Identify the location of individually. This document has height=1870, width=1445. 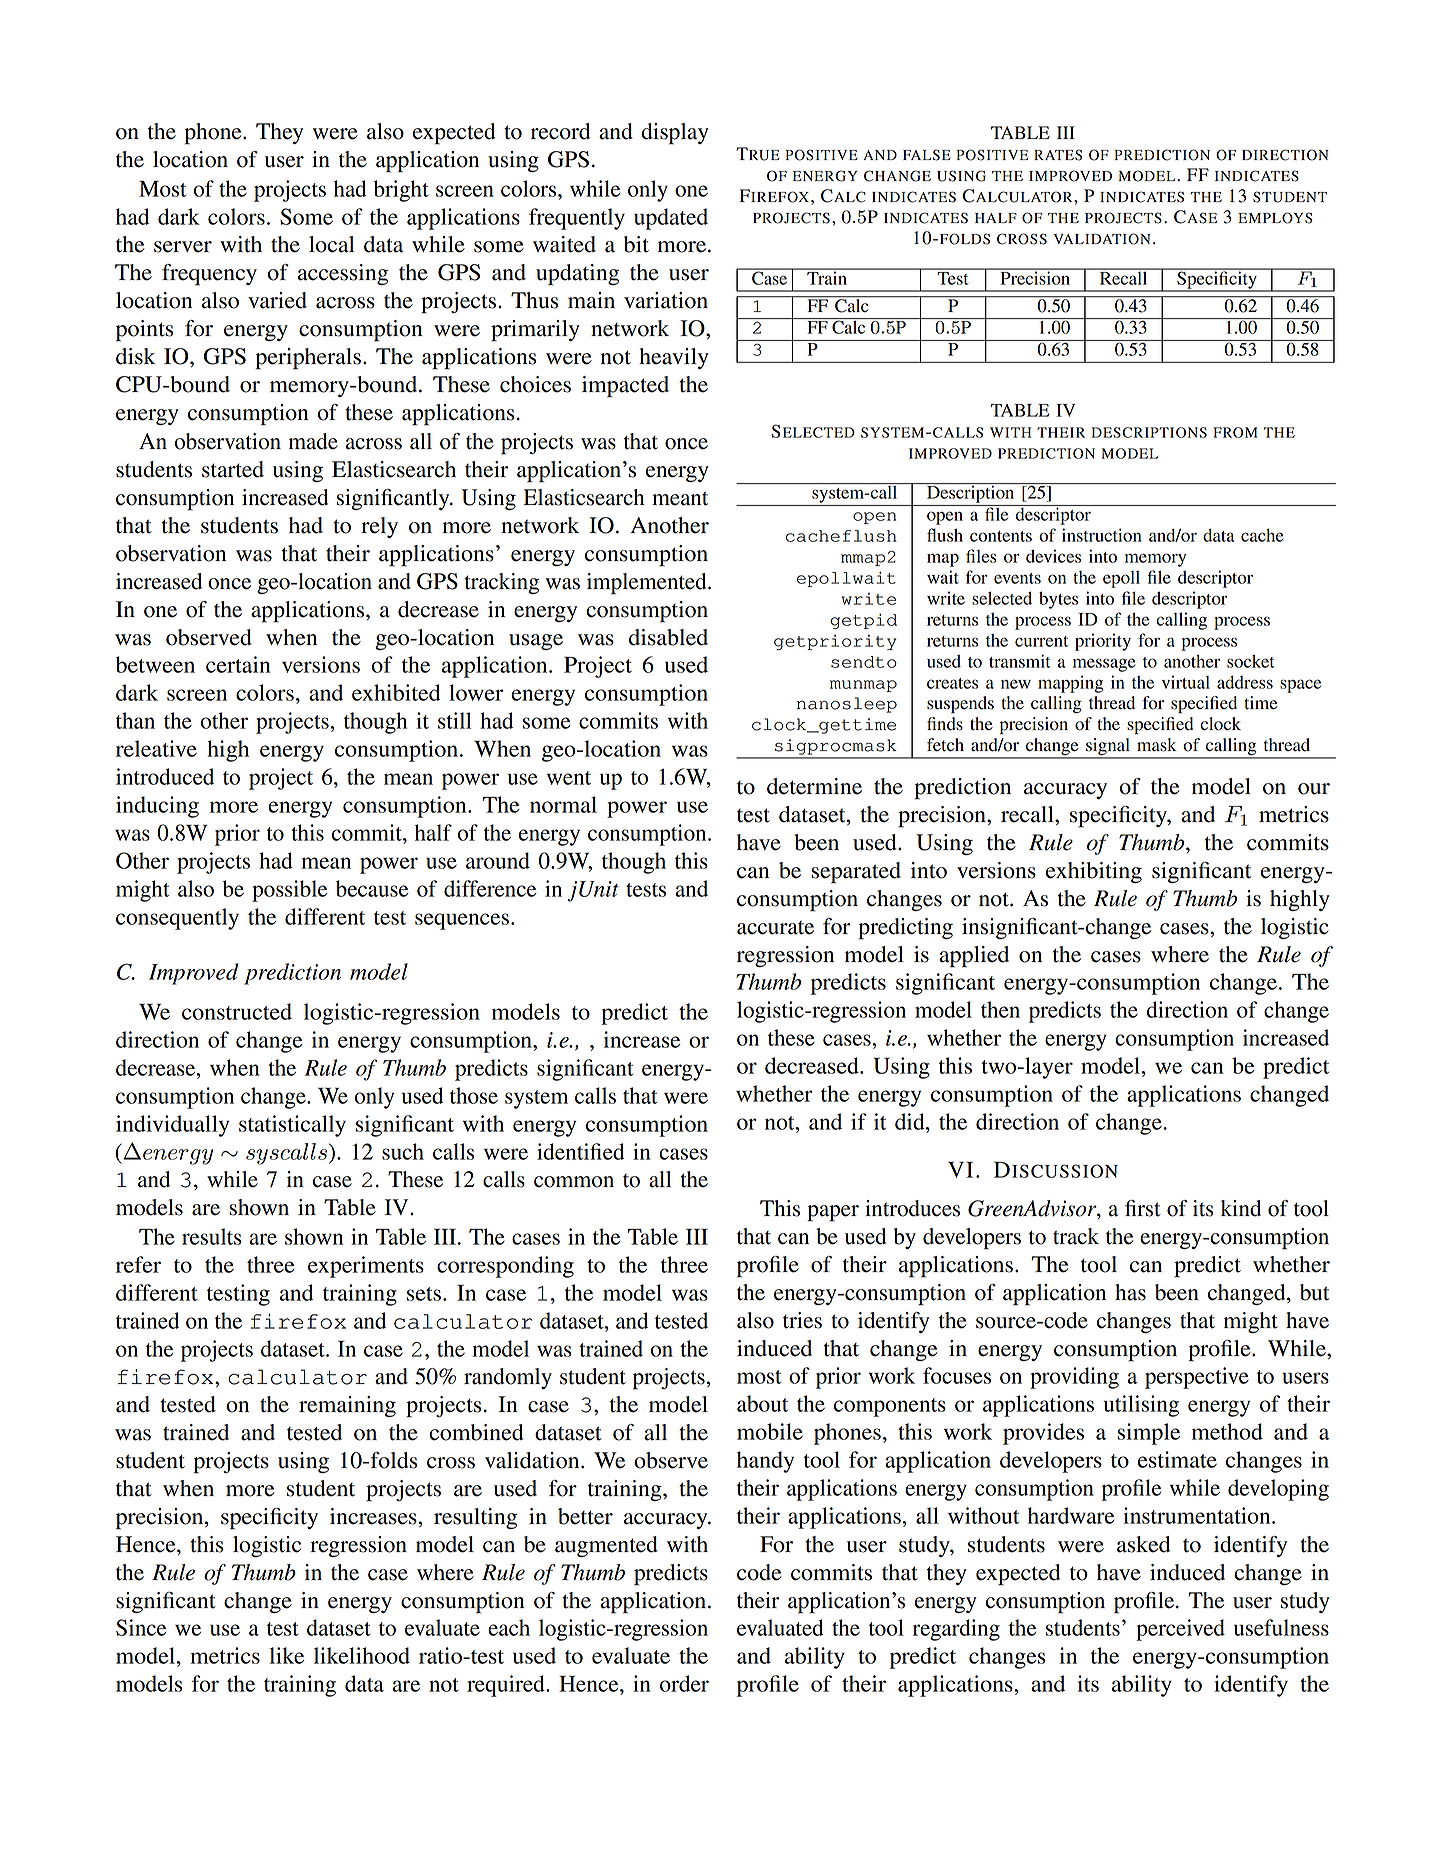
(172, 1126).
